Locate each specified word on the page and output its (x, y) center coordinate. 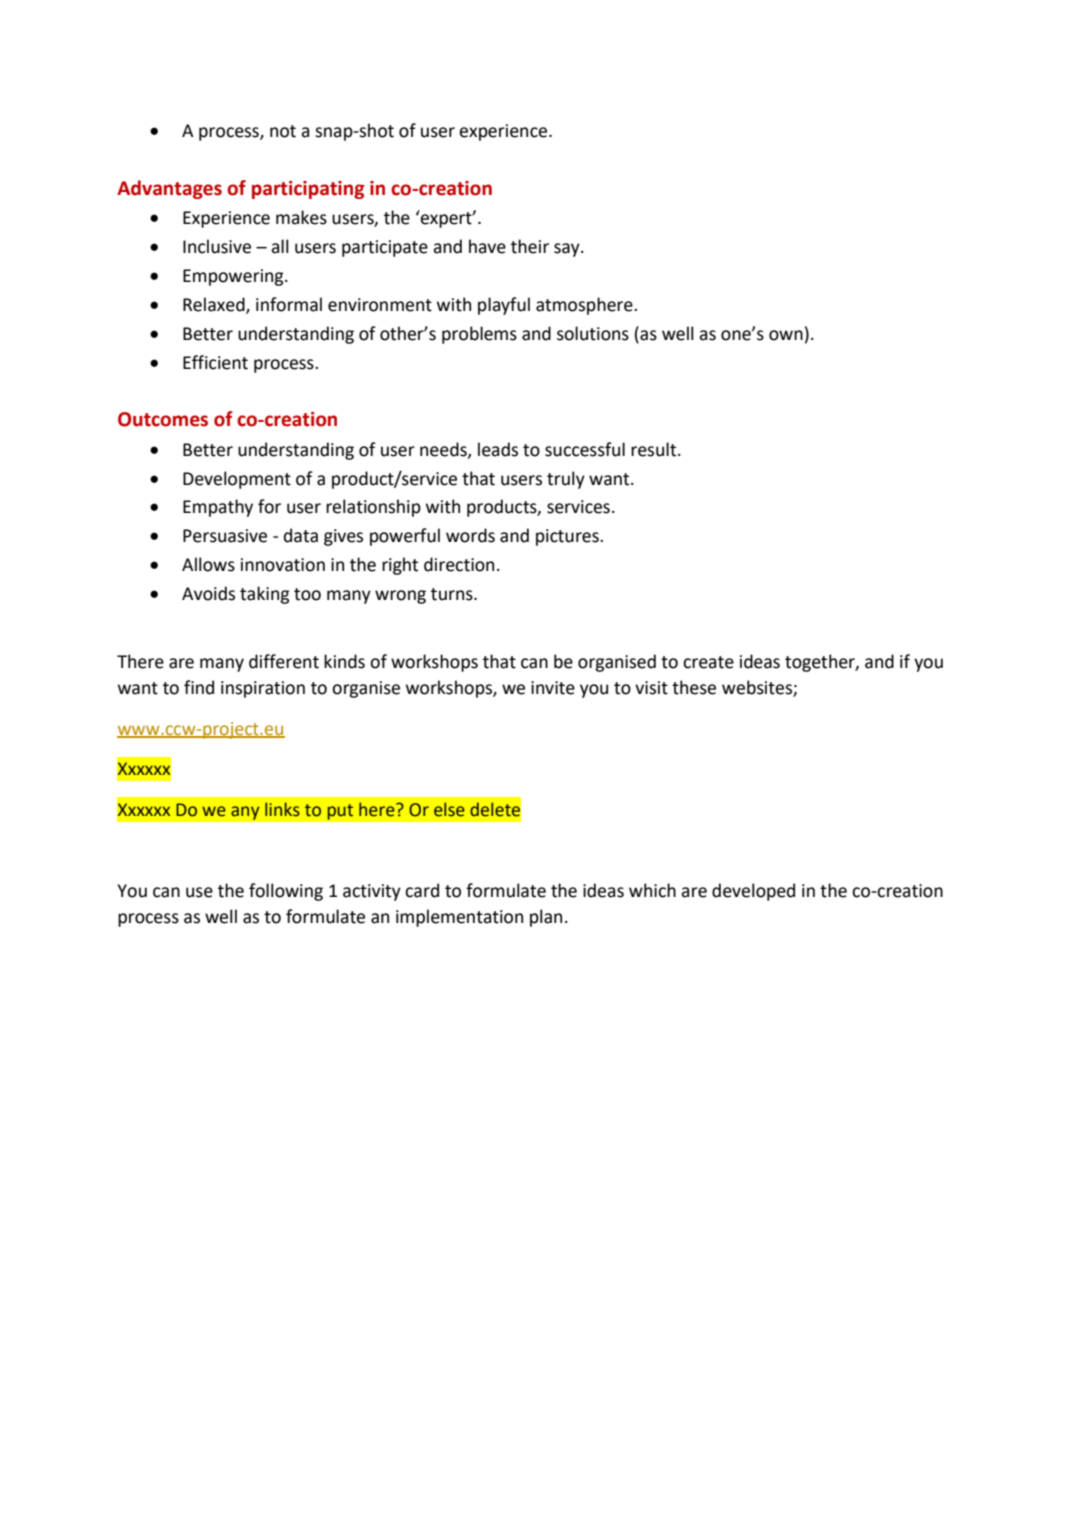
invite (553, 688)
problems (479, 335)
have (487, 246)
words (470, 535)
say (568, 250)
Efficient (215, 362)
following (286, 892)
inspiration (263, 689)
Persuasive (225, 536)
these (694, 687)
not (283, 131)
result (655, 449)
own (786, 335)
